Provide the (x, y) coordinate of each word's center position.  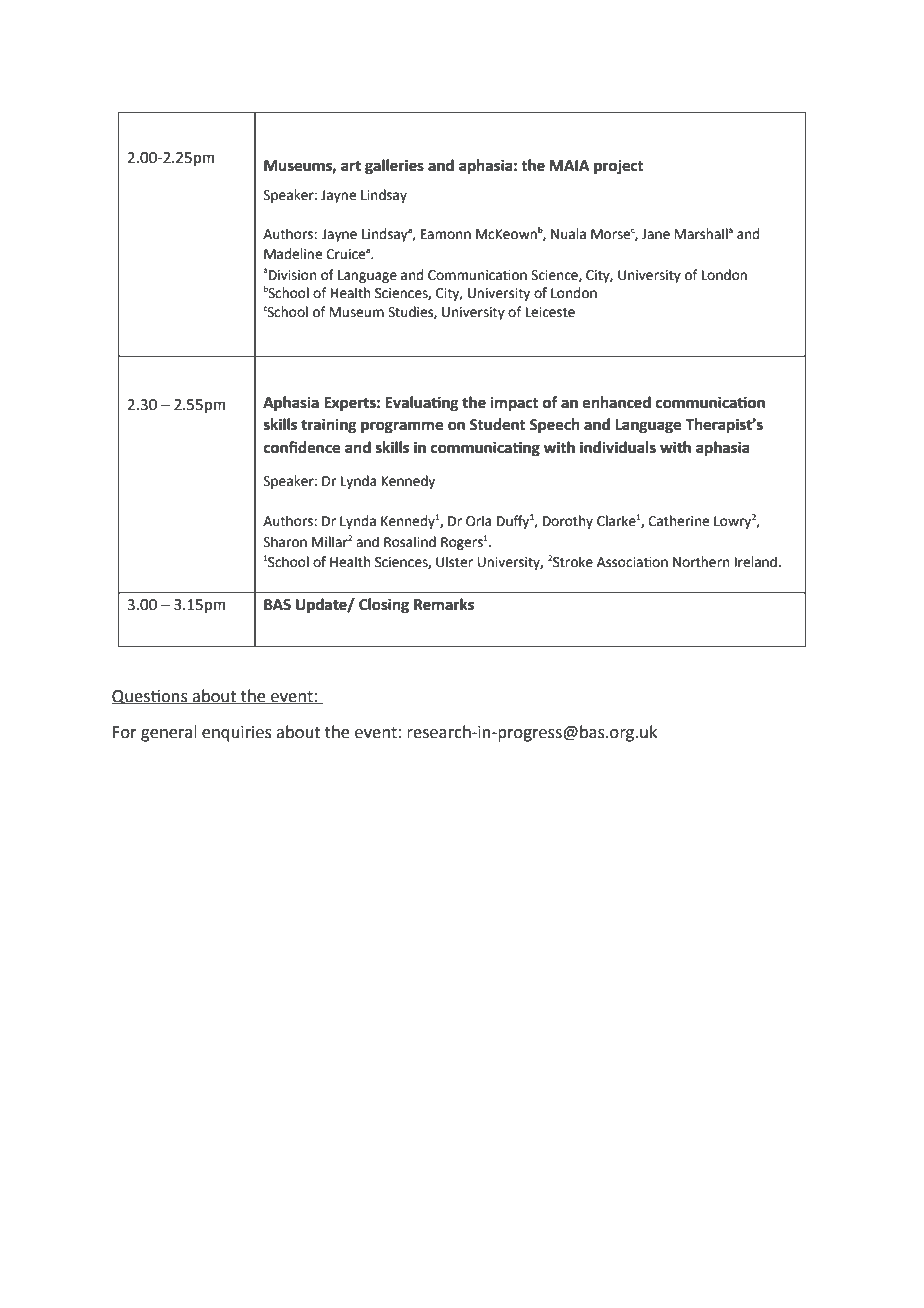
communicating (485, 449)
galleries (394, 167)
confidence (302, 447)
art (351, 166)
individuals (618, 447)
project (619, 167)
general (169, 733)
